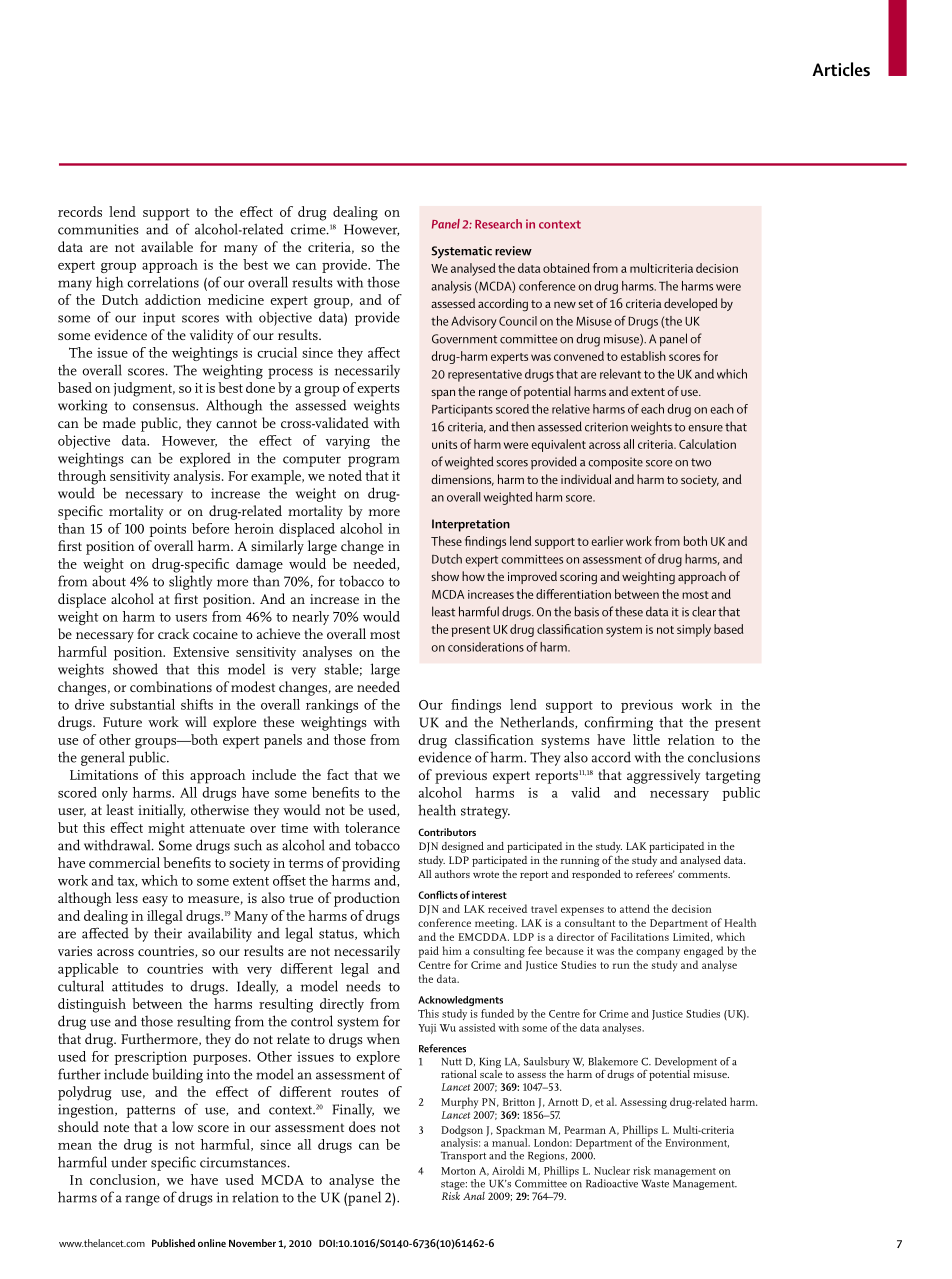 Image resolution: width=952 pixels, height=1279 pixels. What do you see at coordinates (80, 211) in the screenshot?
I see `records` at bounding box center [80, 211].
